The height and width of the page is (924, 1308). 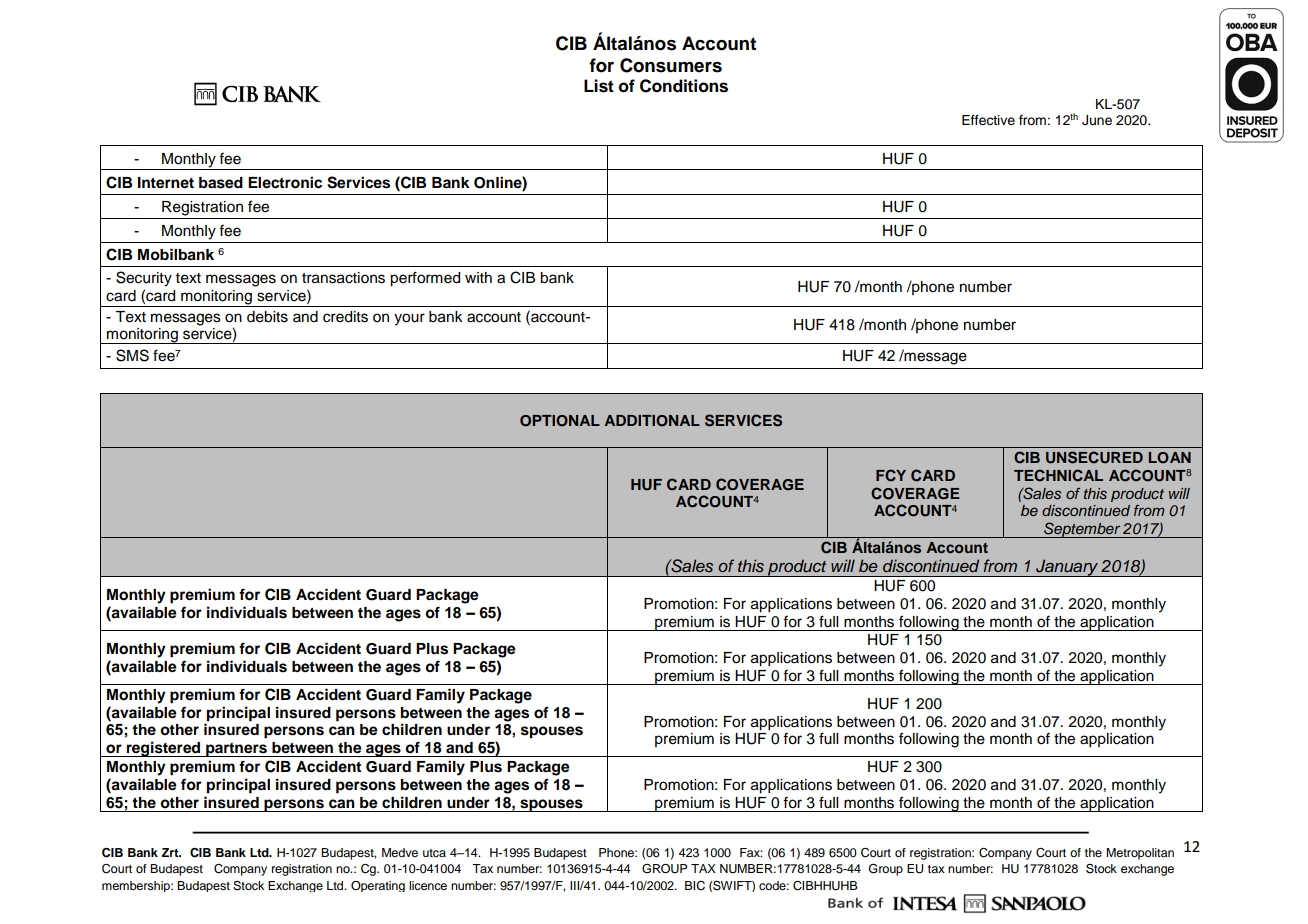 What do you see at coordinates (1097, 120) in the page?
I see `June` at bounding box center [1097, 120].
